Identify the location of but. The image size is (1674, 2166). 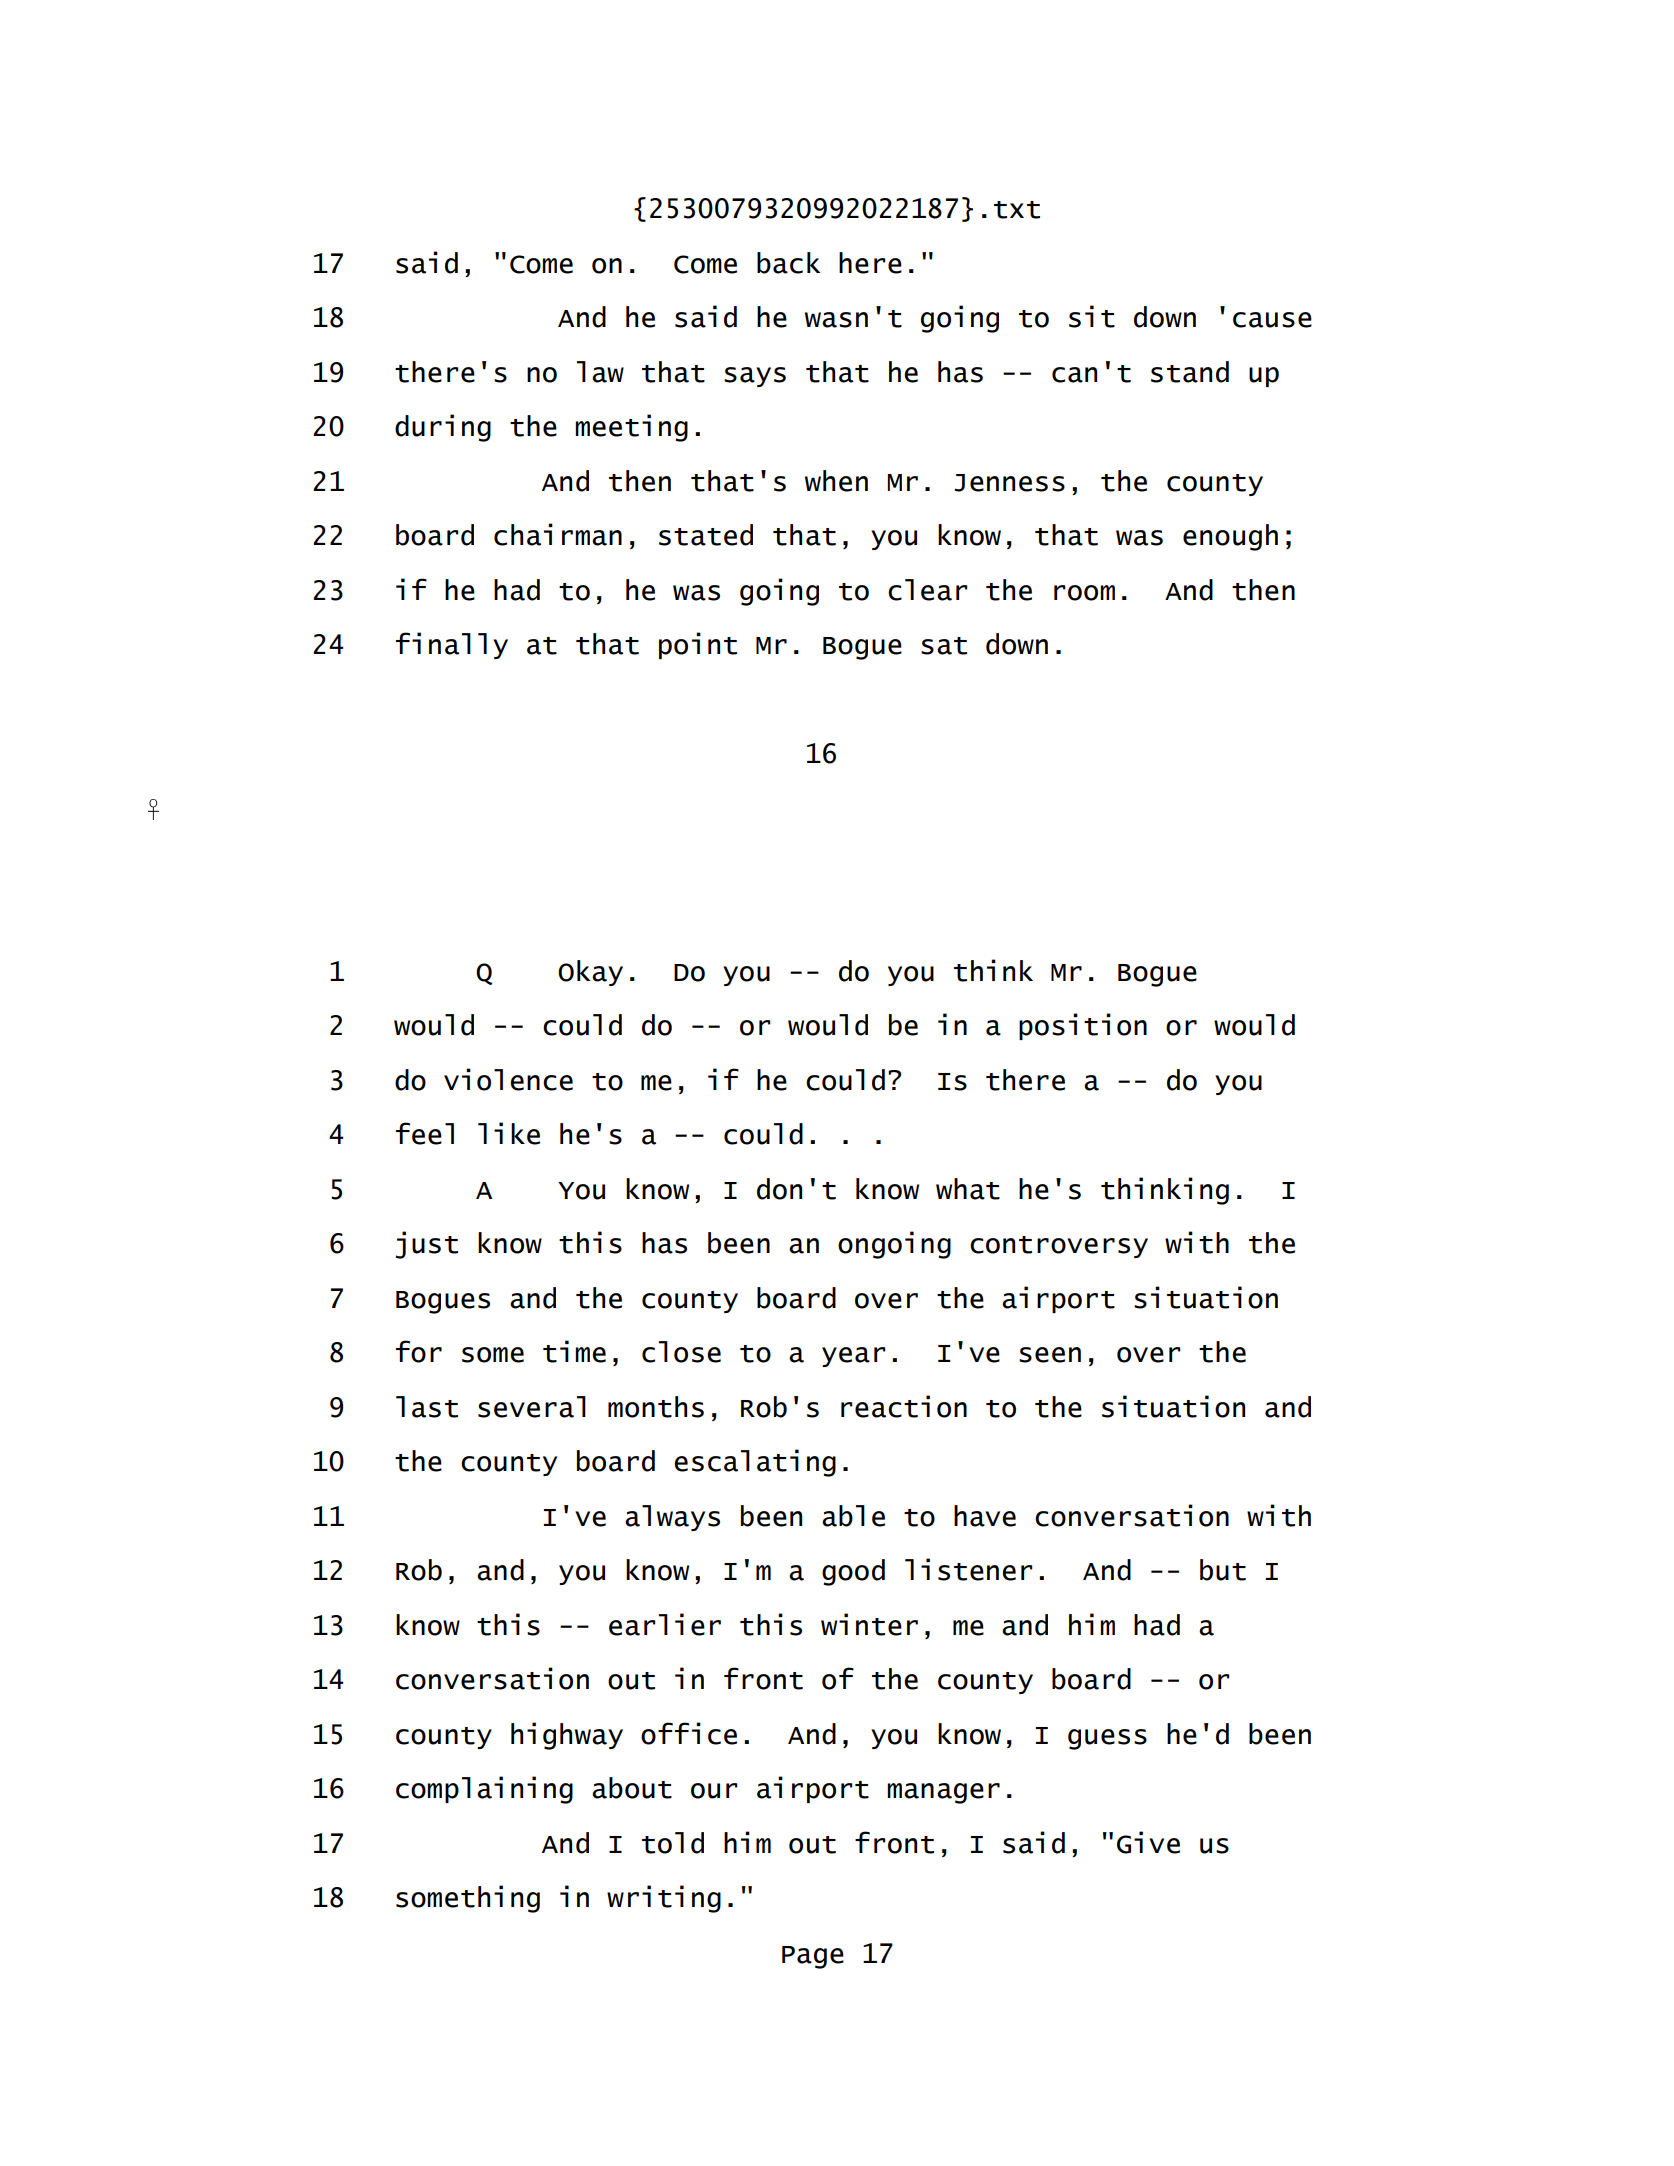
(1223, 1570).
